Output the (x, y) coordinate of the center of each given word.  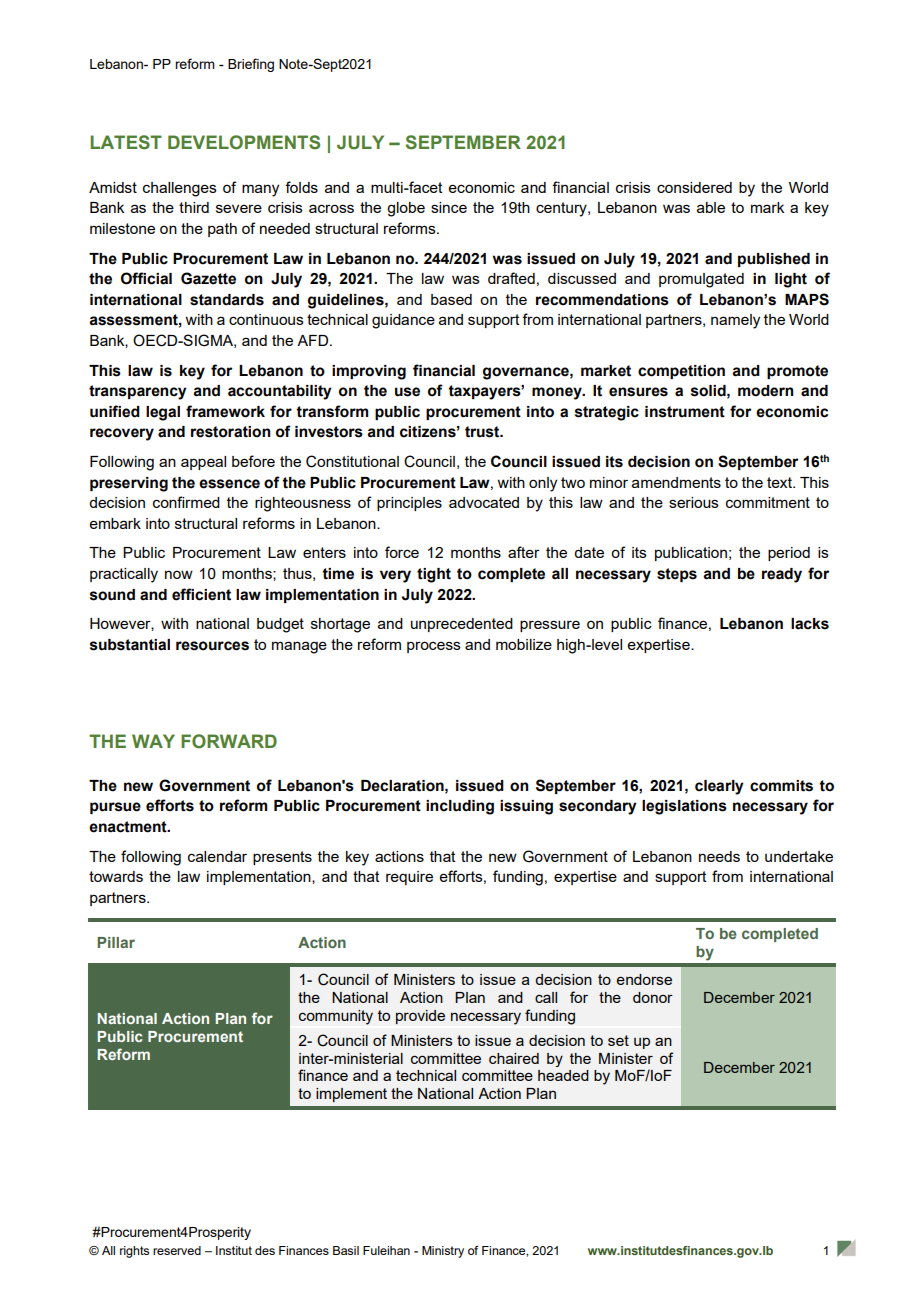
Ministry (443, 1252)
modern (765, 391)
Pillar (116, 942)
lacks (810, 624)
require (409, 878)
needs (719, 856)
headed (563, 1075)
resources (212, 646)
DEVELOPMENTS (244, 142)
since (449, 207)
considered (694, 187)
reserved (177, 1250)
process (434, 647)
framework (225, 411)
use (407, 392)
